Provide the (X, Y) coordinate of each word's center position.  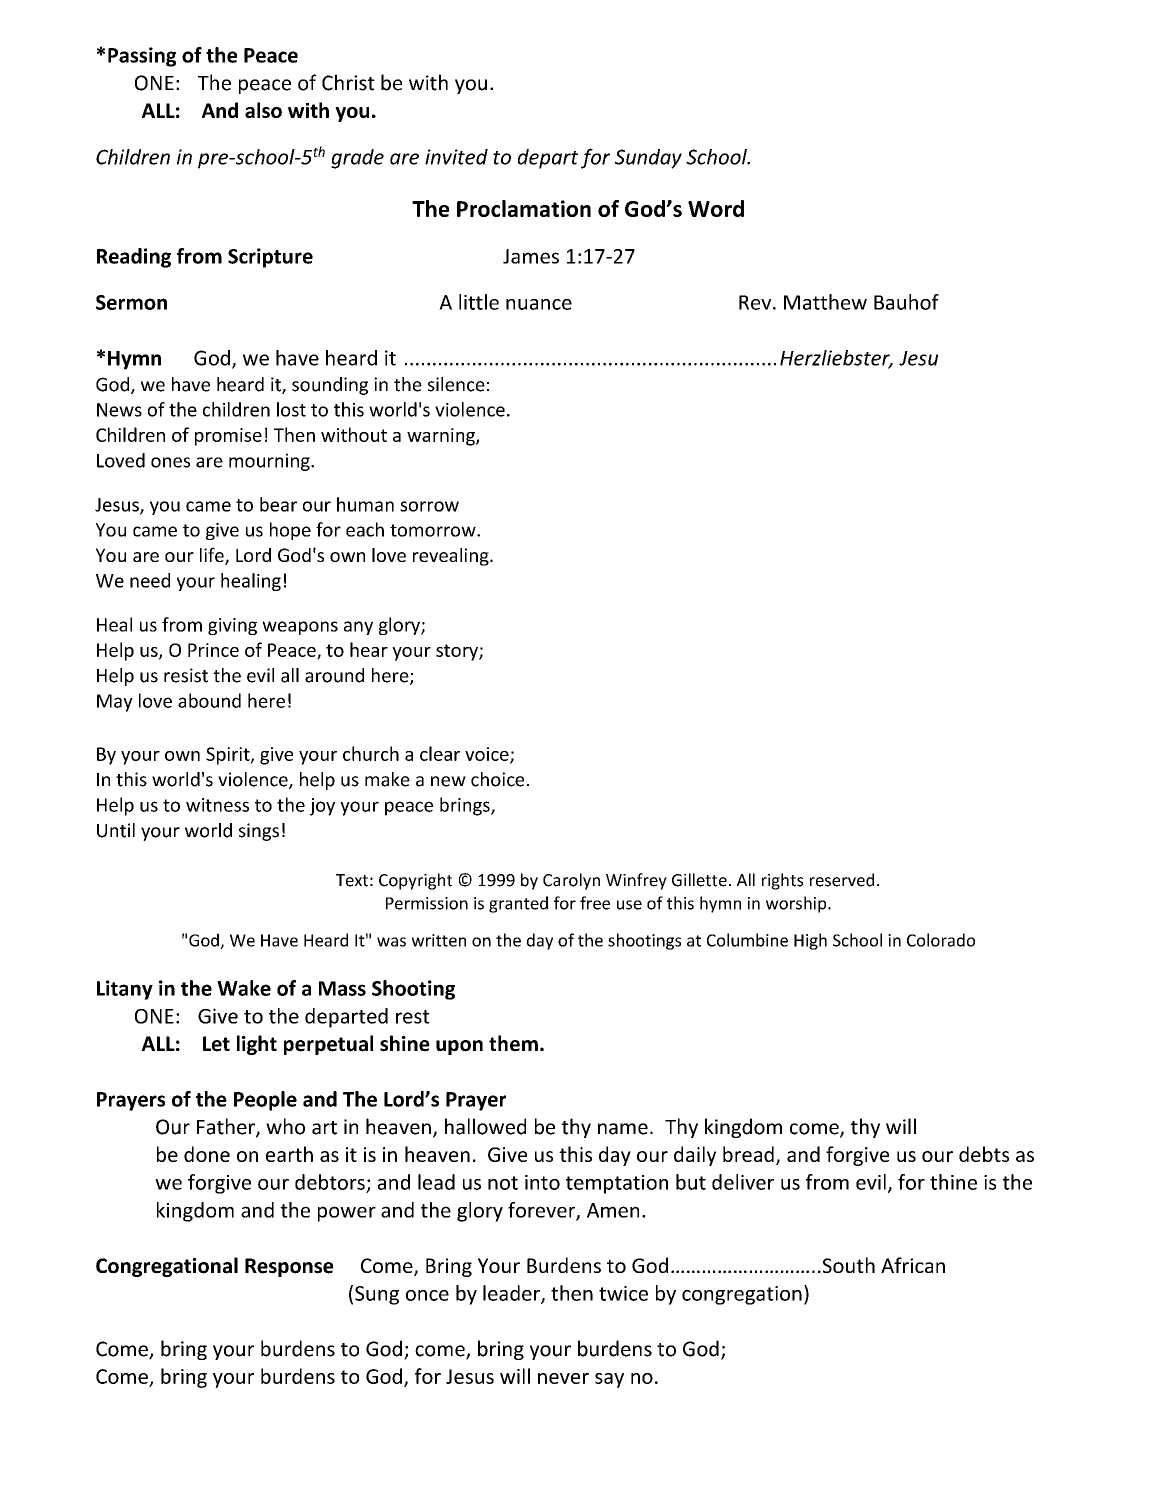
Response (289, 1267)
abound (209, 700)
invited (456, 157)
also (263, 110)
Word (716, 208)
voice (488, 755)
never (563, 1378)
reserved (842, 880)
